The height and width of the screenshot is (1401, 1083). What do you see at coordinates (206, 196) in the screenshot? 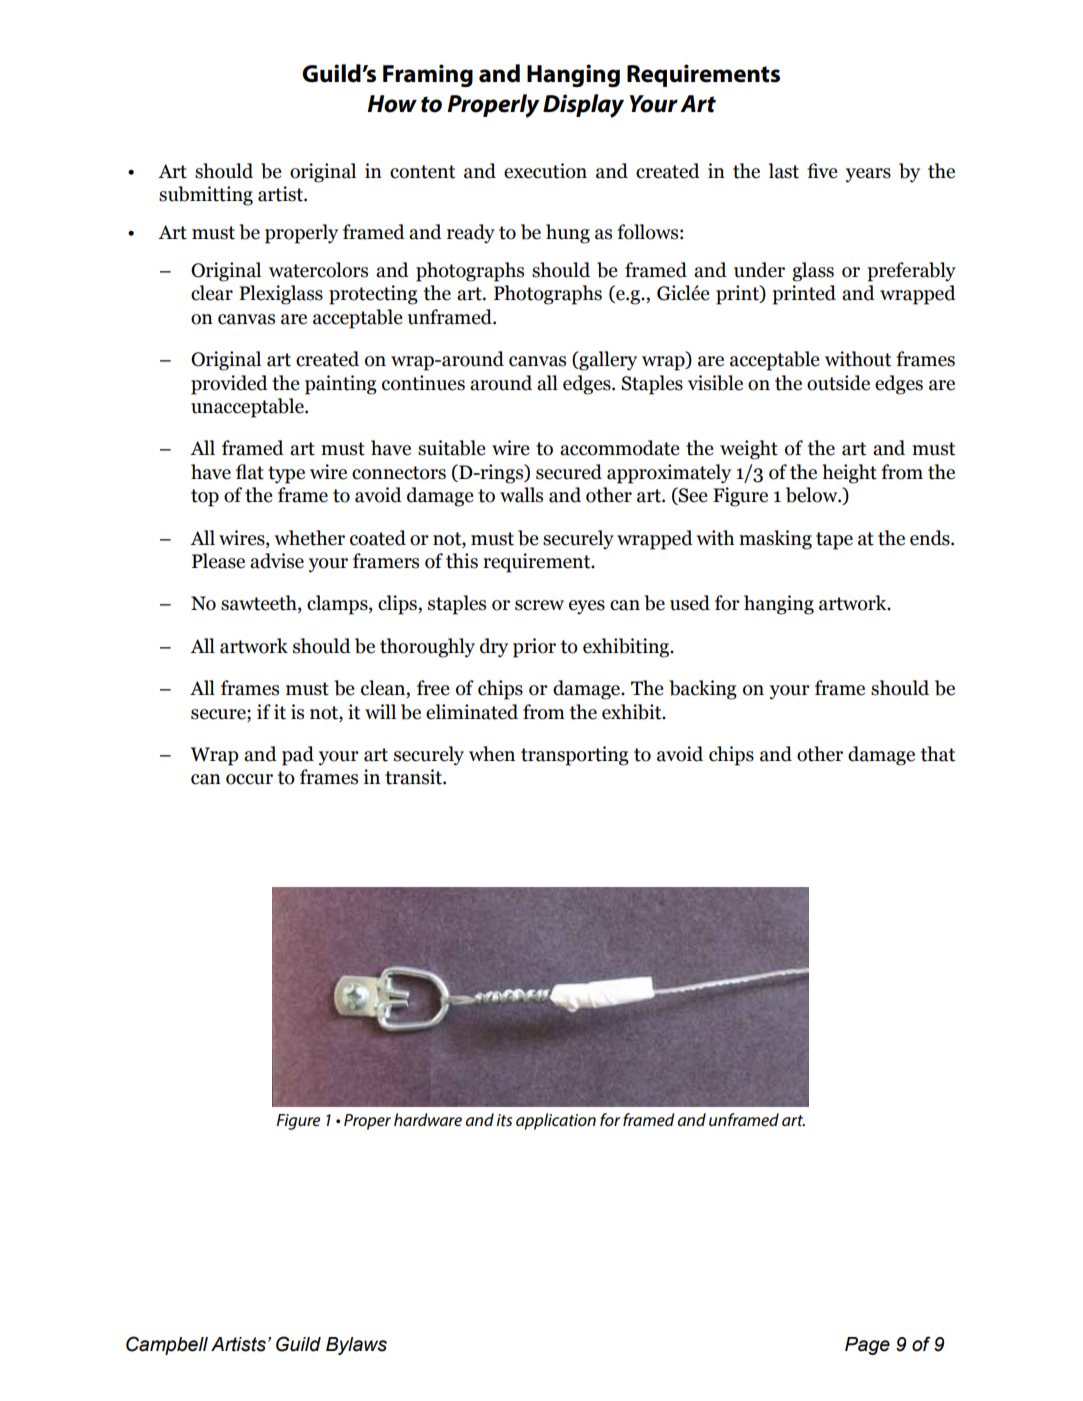
I see `submitting` at bounding box center [206, 196].
